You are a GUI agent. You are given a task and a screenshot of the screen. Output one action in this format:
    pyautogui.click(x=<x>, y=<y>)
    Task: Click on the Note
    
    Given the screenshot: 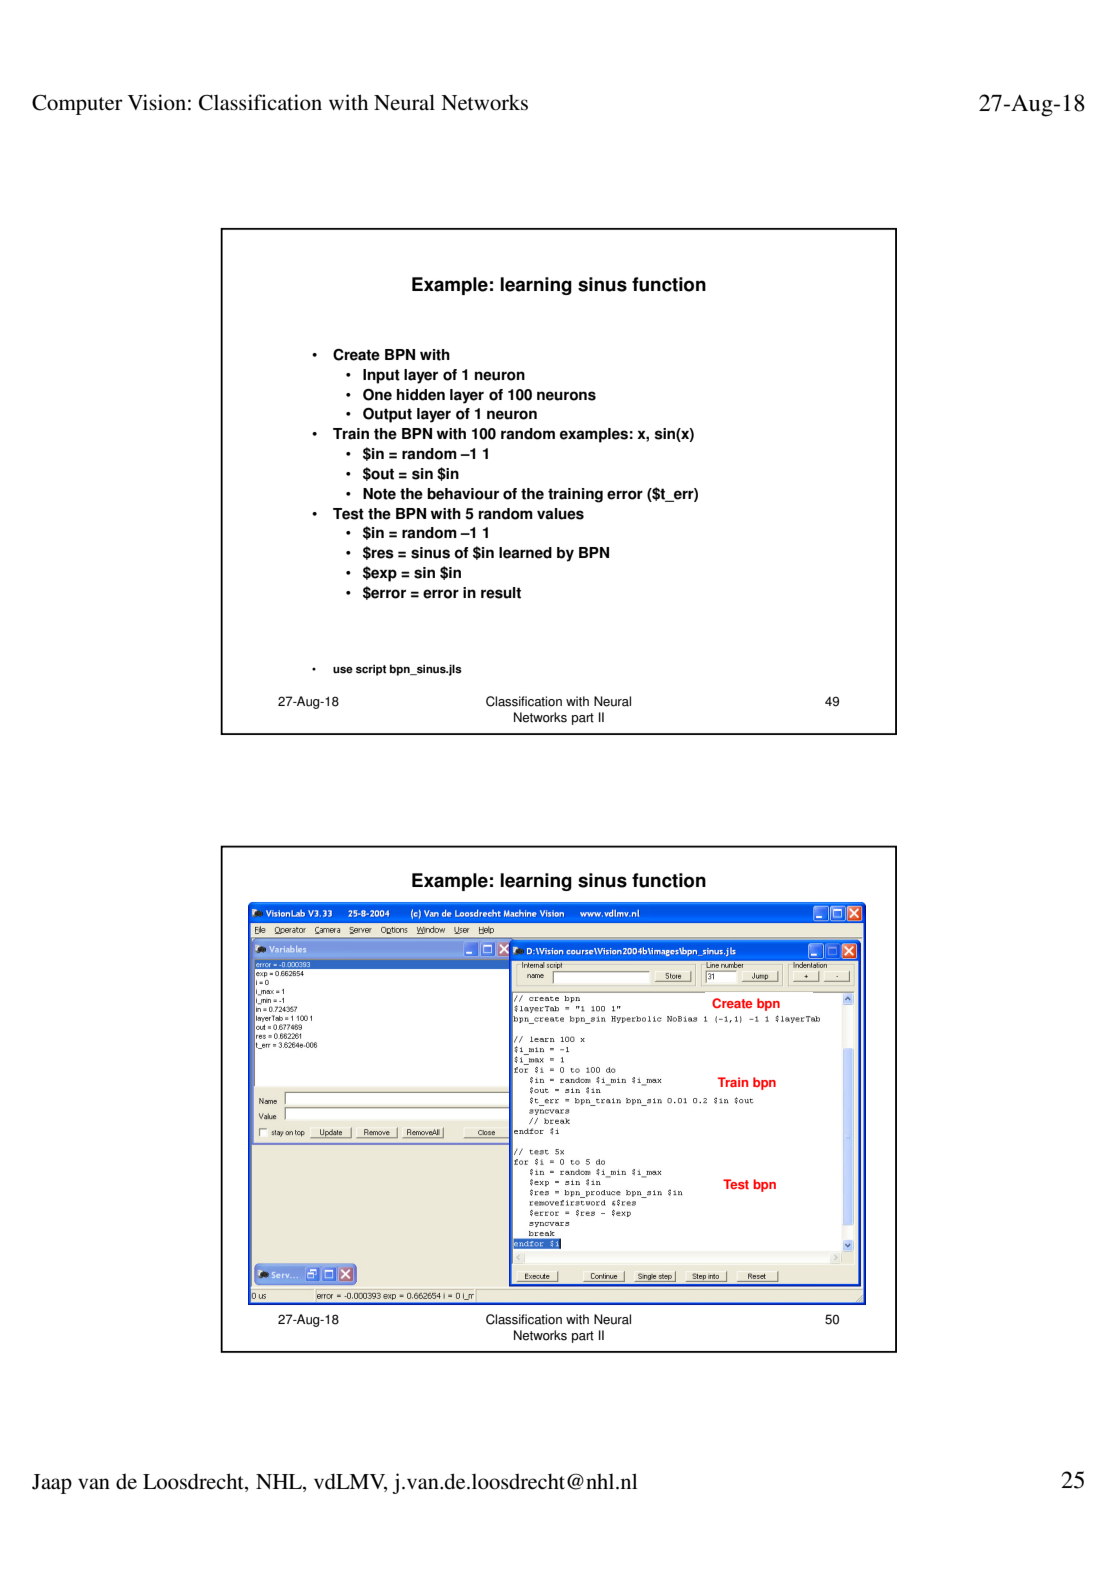 What is the action you would take?
    pyautogui.click(x=379, y=494)
